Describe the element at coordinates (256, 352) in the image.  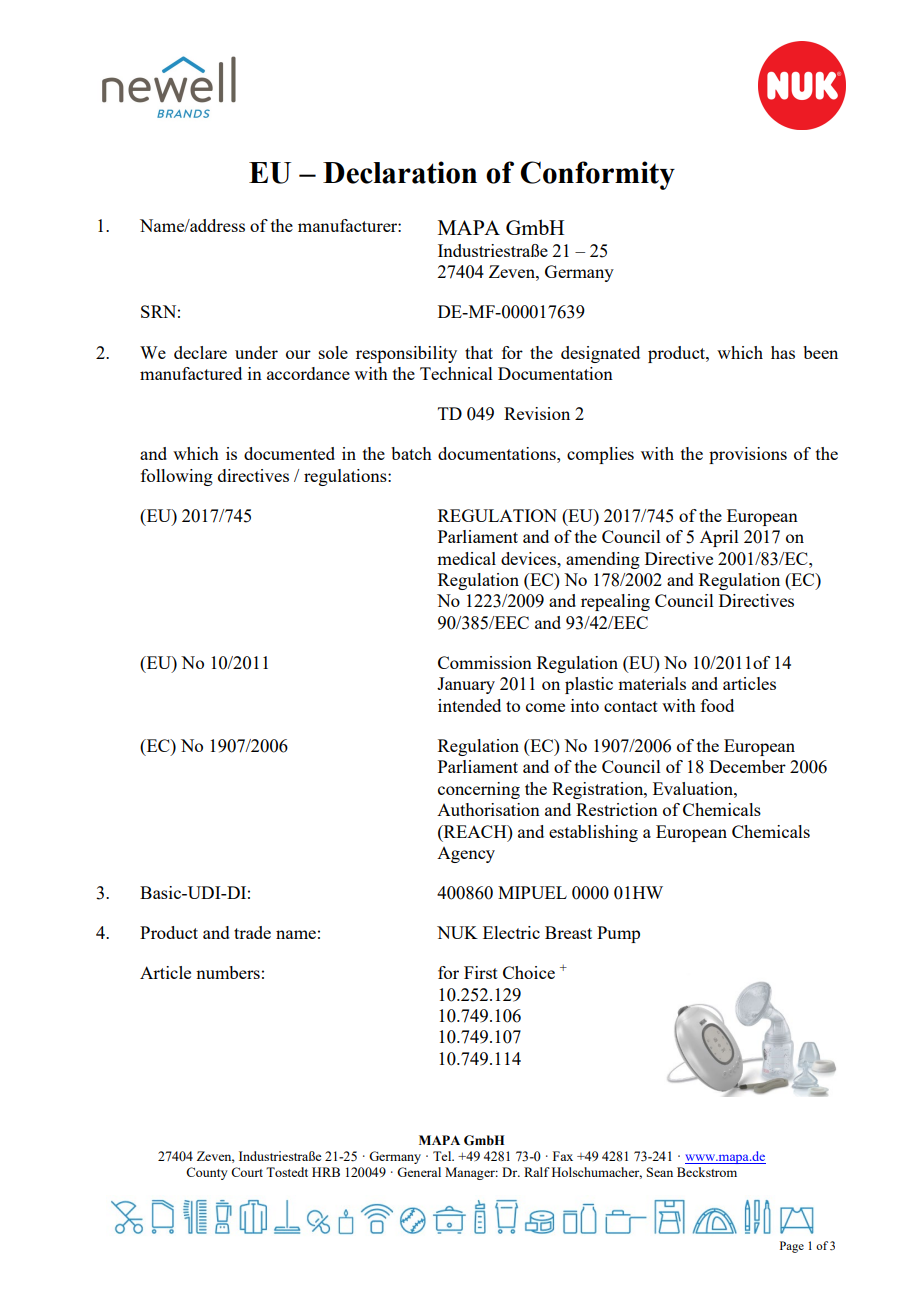
I see `under` at that location.
